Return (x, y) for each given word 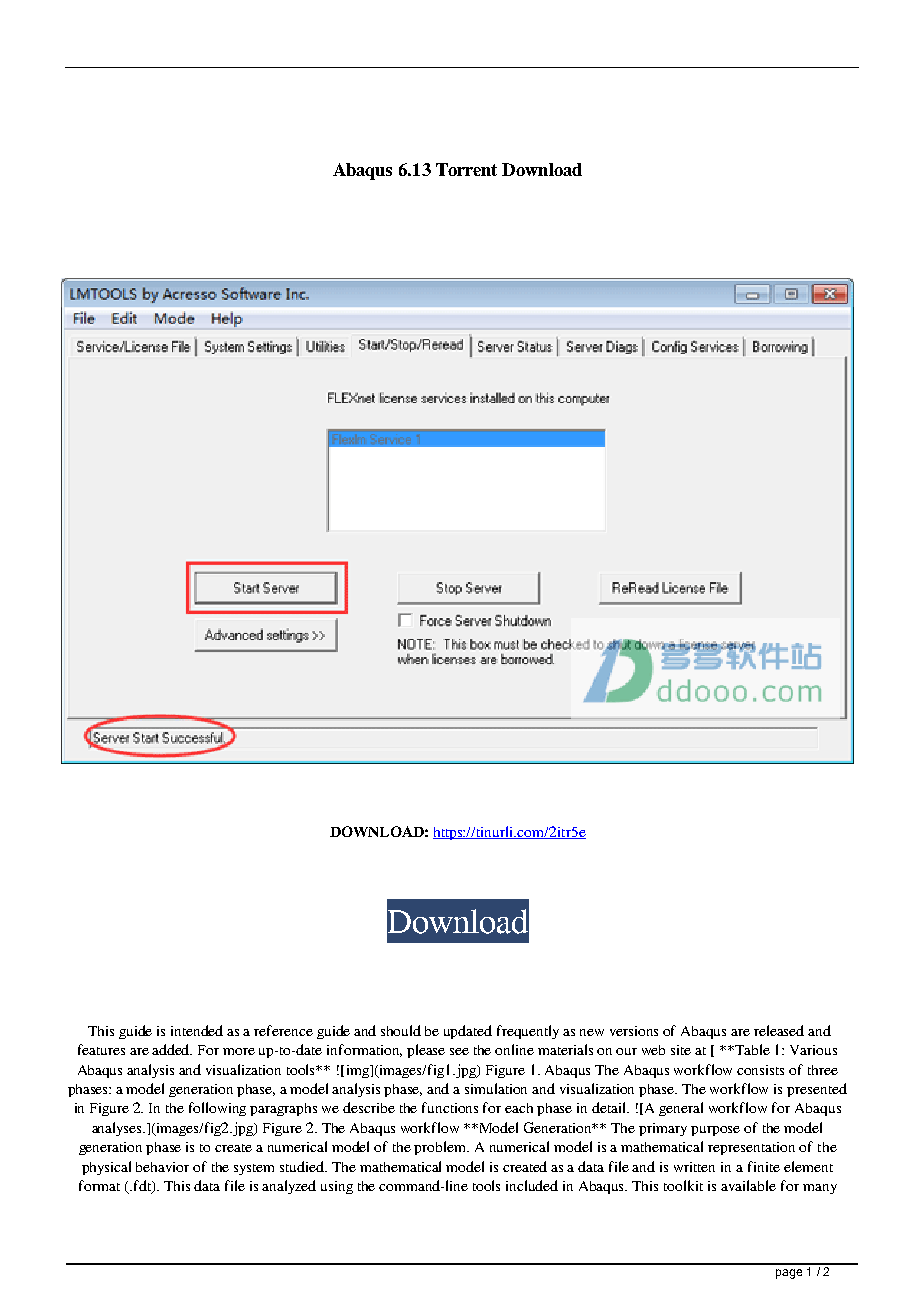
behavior (162, 1167)
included (532, 1185)
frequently (528, 1032)
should (401, 1030)
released (779, 1030)
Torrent (466, 169)
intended (197, 1030)
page (789, 1274)
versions (634, 1031)
